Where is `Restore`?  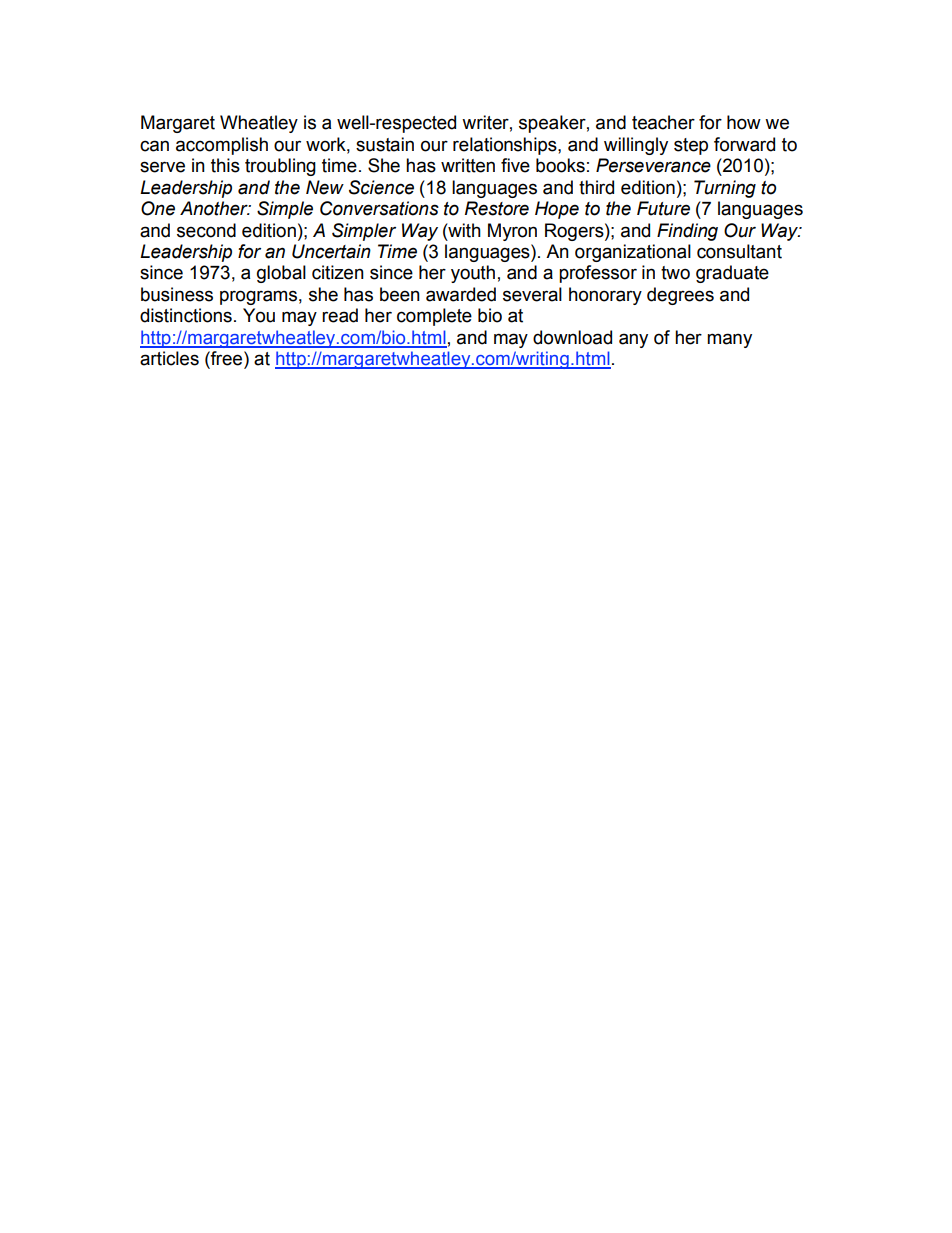
Restore is located at coordinates (497, 208).
